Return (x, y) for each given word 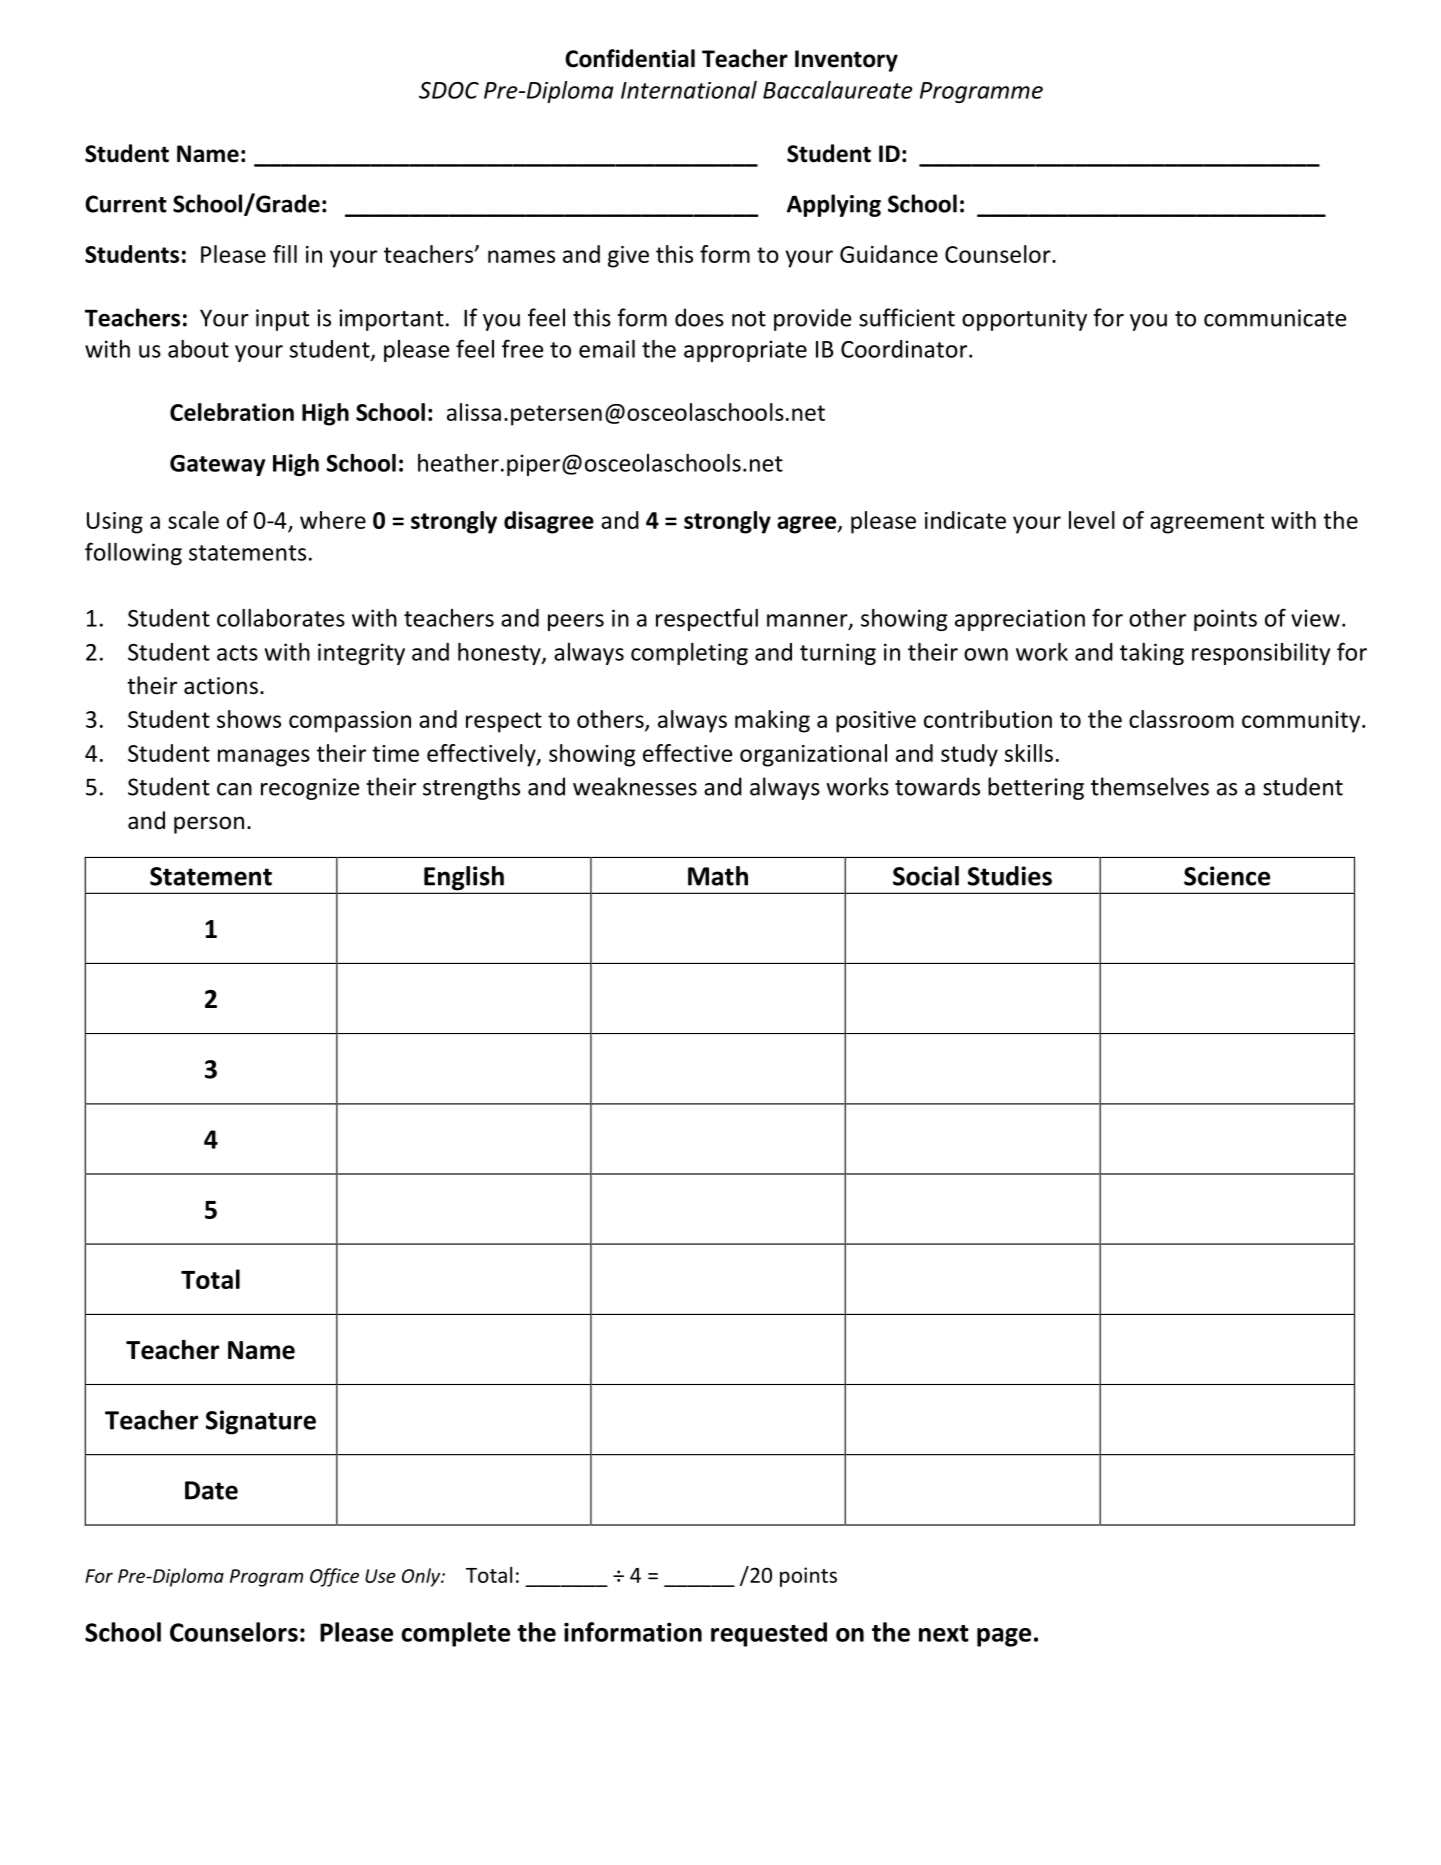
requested (769, 1634)
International (689, 90)
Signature (261, 1422)
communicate (1275, 318)
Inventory (846, 61)
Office (334, 1577)
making (772, 721)
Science (1227, 876)
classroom (1181, 719)
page (1004, 1637)
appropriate (745, 351)
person (209, 825)
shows (249, 719)
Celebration (232, 412)
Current (126, 204)
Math (718, 876)
